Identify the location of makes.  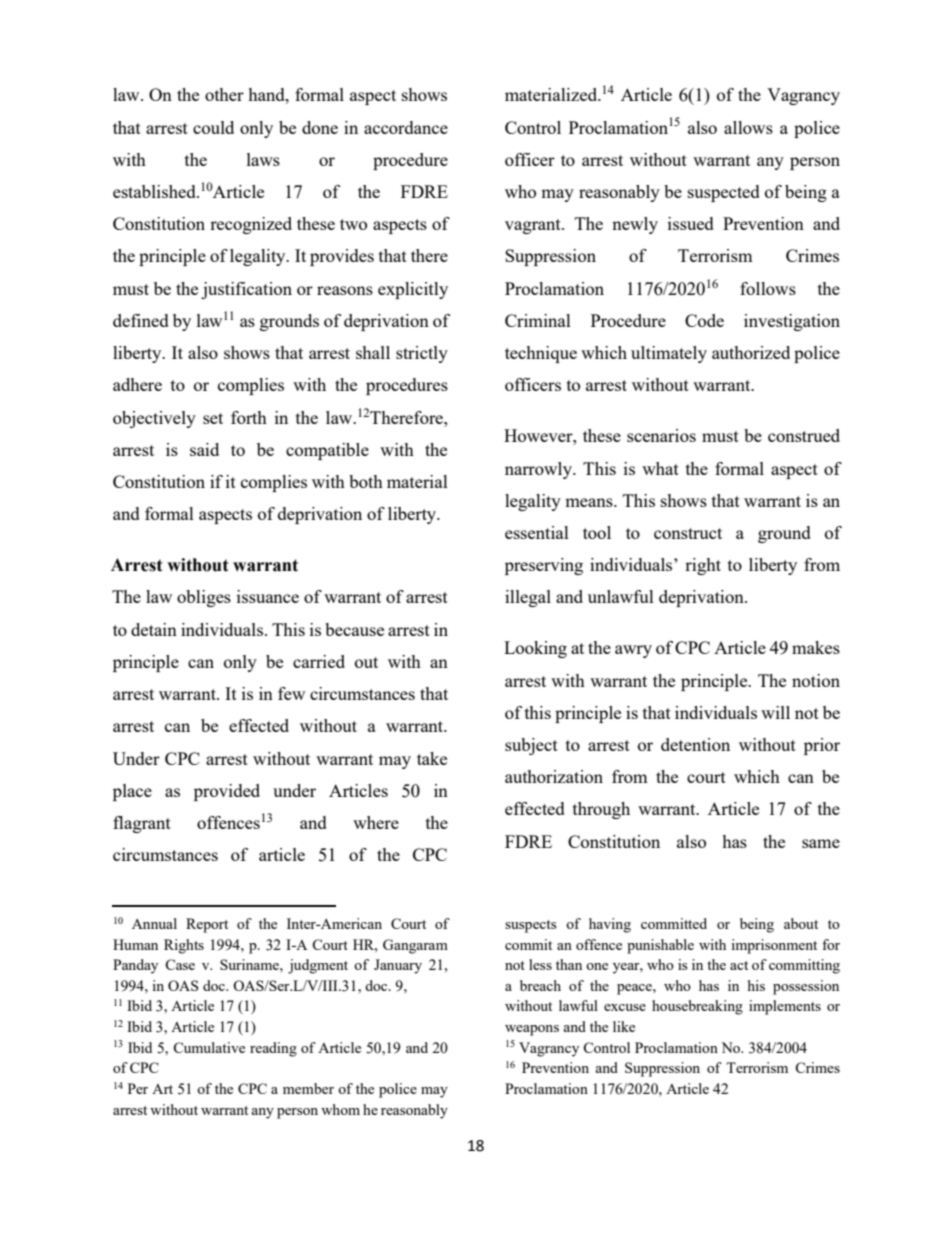
(816, 647).
